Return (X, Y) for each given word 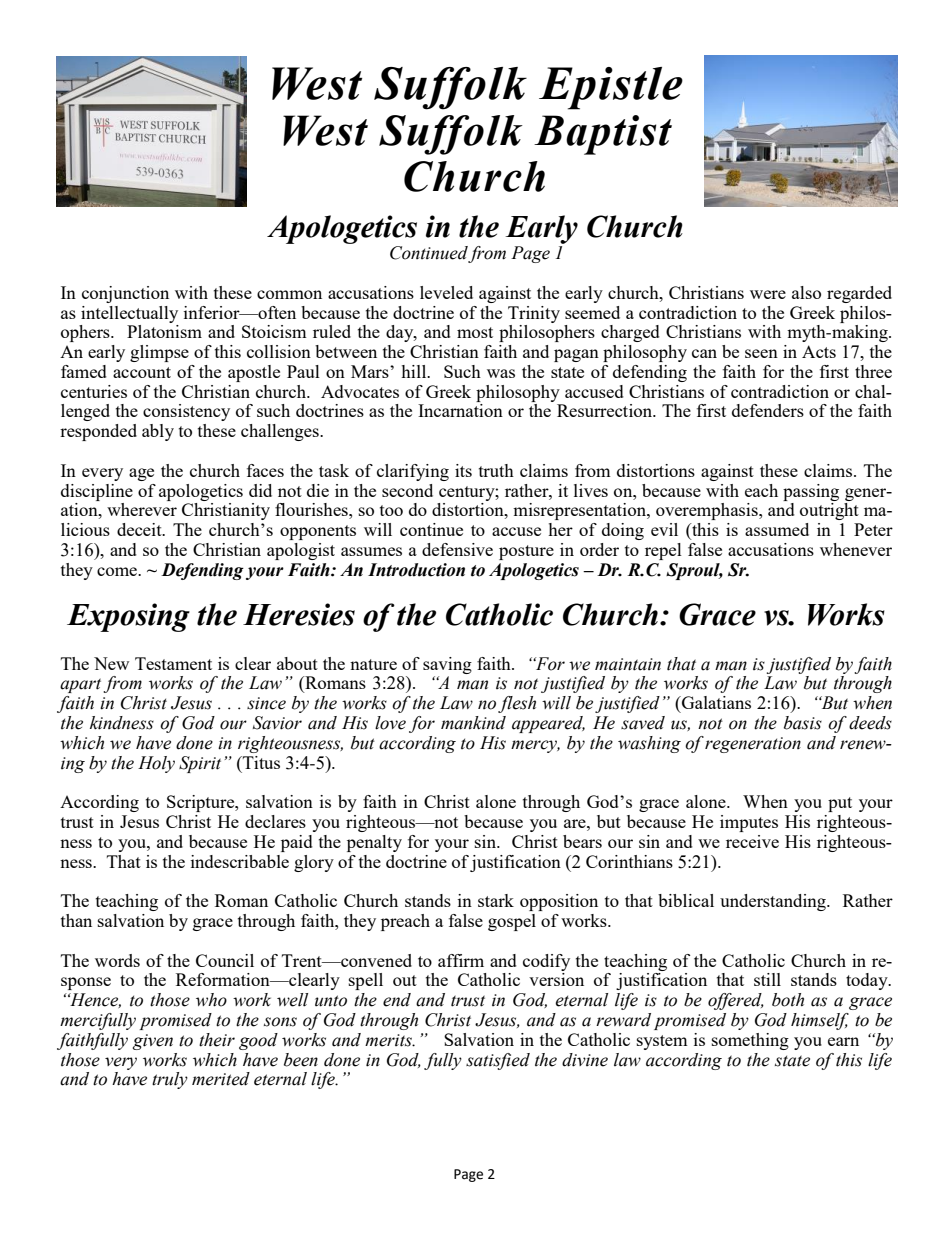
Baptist (603, 135)
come (118, 571)
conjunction (125, 294)
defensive (457, 549)
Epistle (611, 88)
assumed (777, 529)
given (153, 1042)
